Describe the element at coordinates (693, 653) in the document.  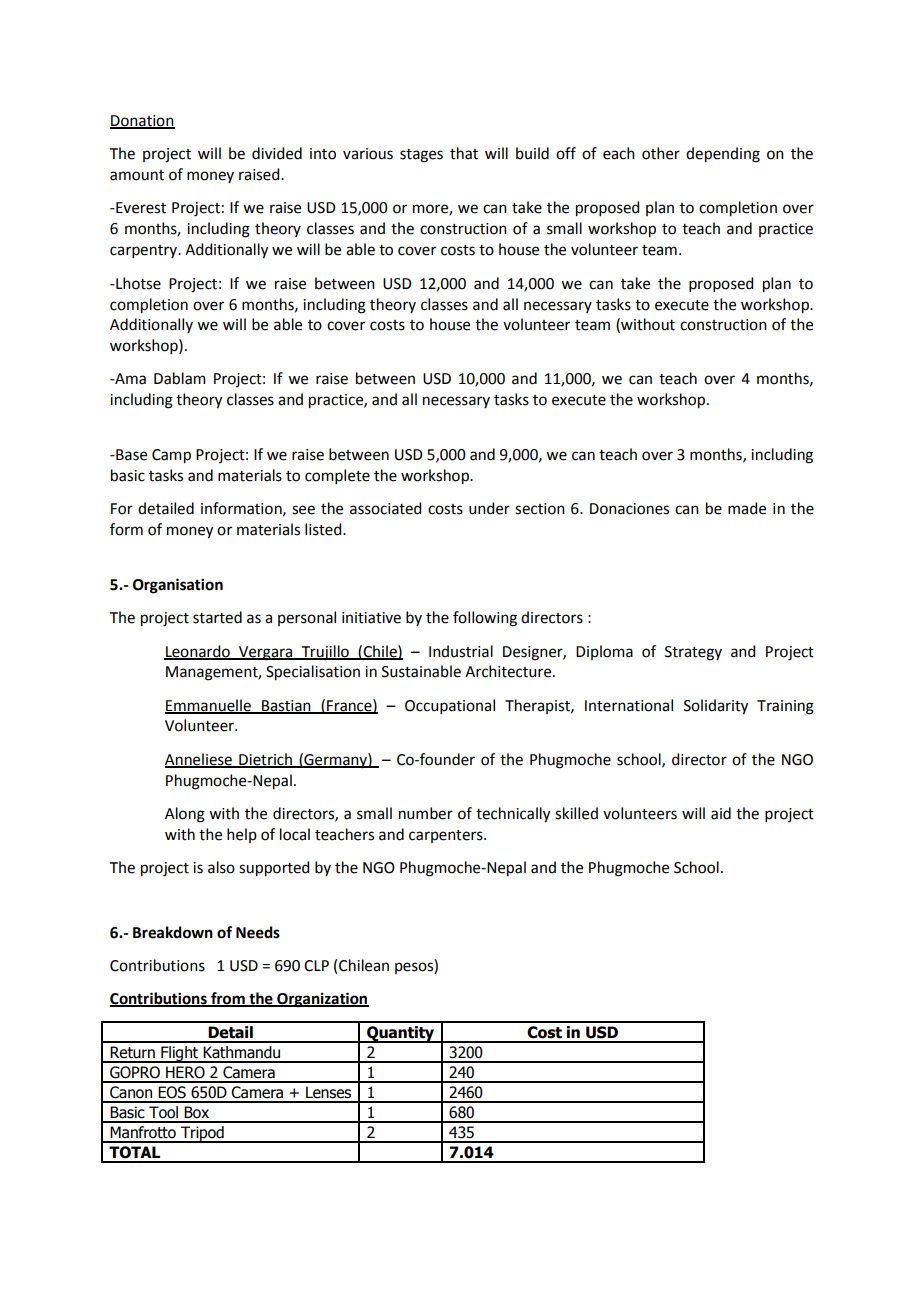
I see `Strategy` at that location.
